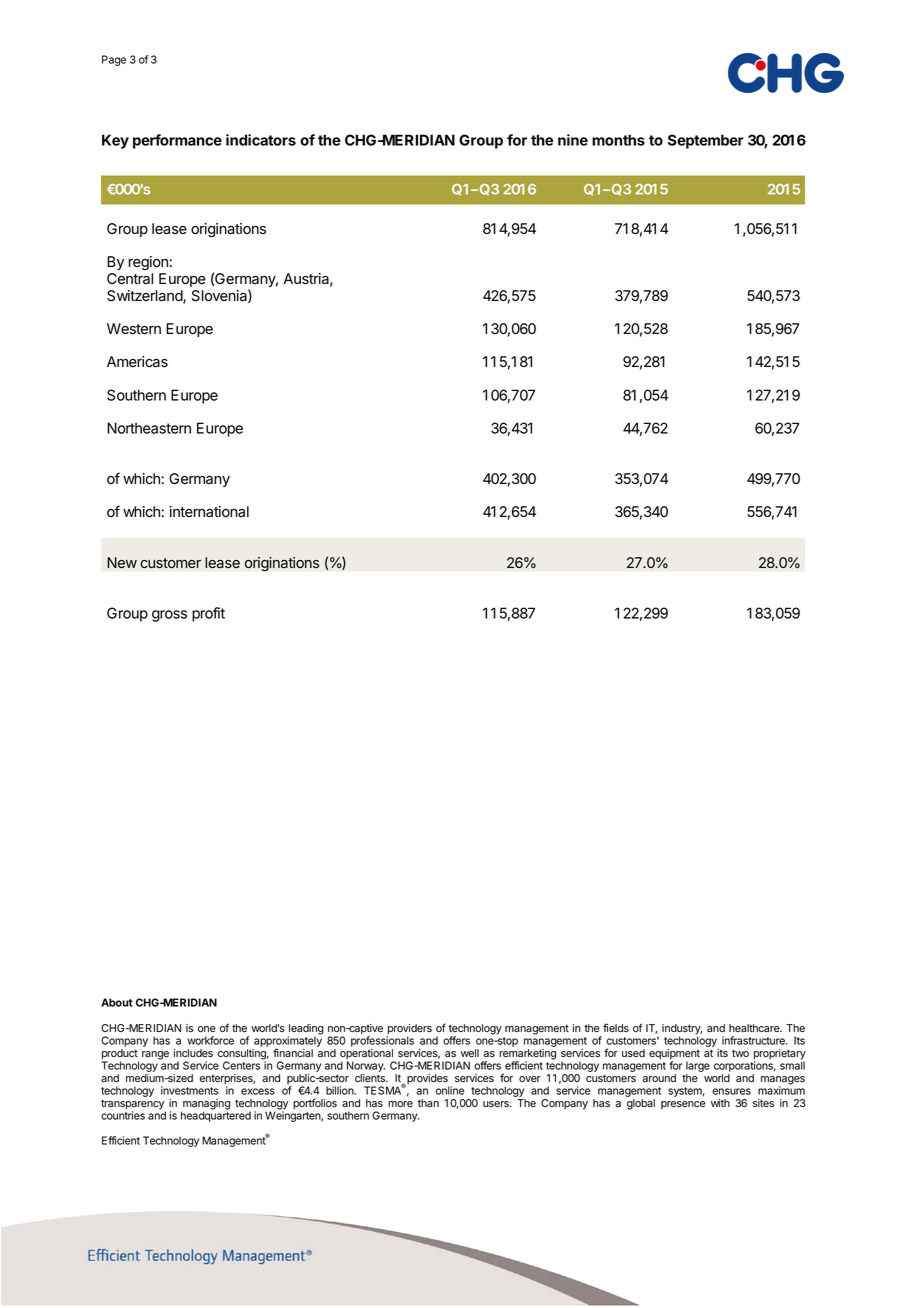 The width and height of the page is (924, 1308). Describe the element at coordinates (149, 428) in the page. I see `Northeastern` at that location.
